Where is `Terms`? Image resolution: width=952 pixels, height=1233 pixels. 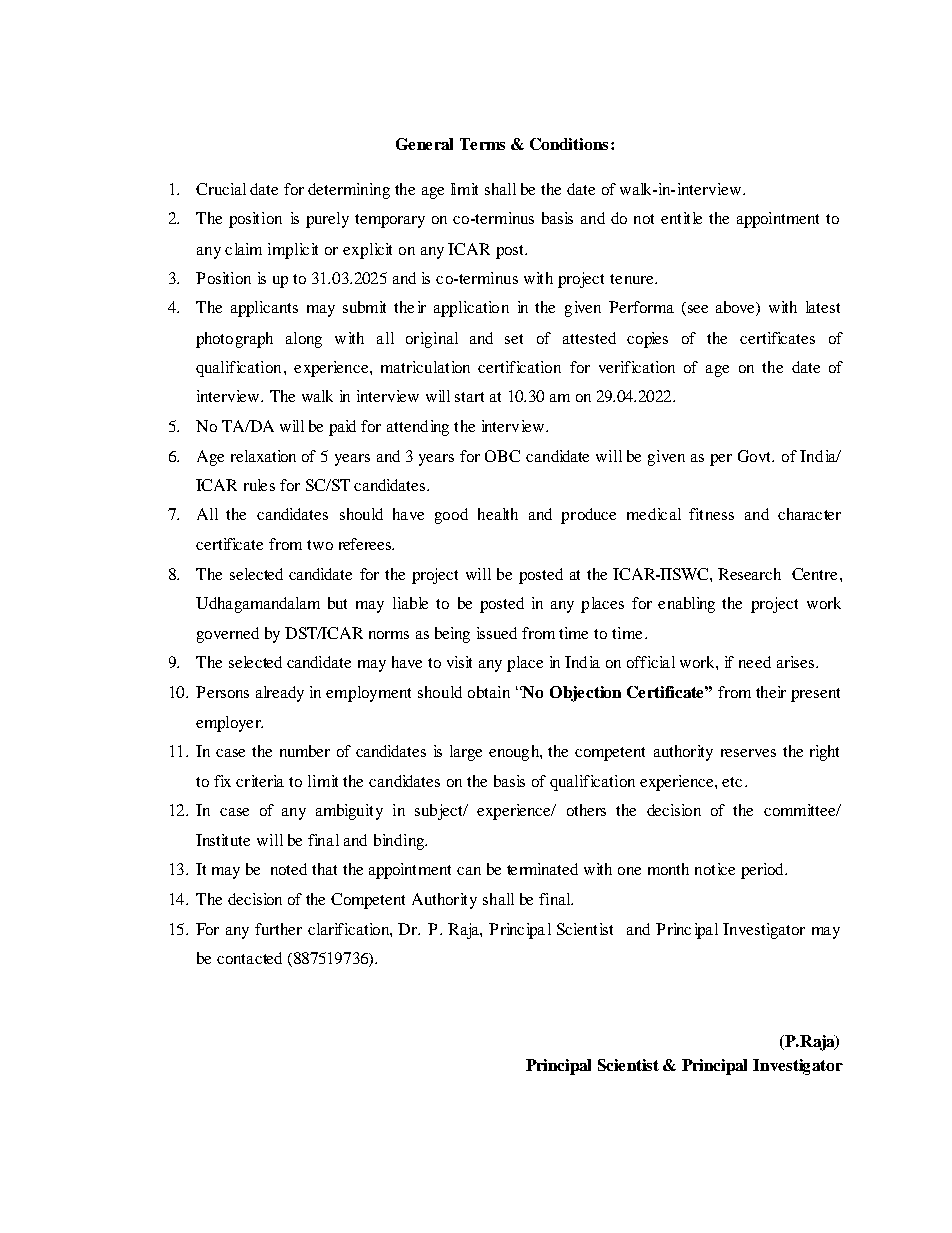 Terms is located at coordinates (482, 144).
